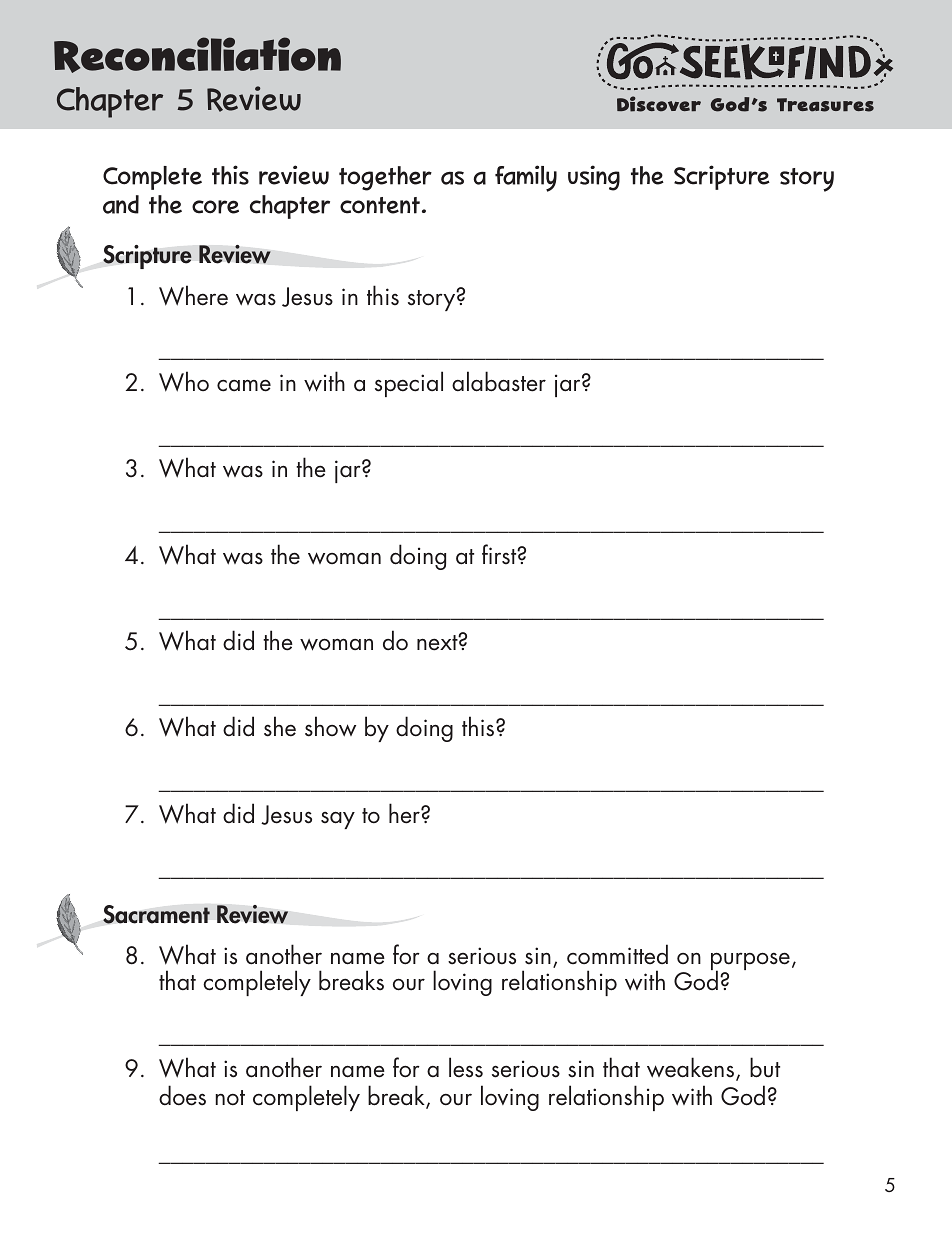 The width and height of the page is (952, 1233). What do you see at coordinates (526, 178) in the page?
I see `family` at bounding box center [526, 178].
